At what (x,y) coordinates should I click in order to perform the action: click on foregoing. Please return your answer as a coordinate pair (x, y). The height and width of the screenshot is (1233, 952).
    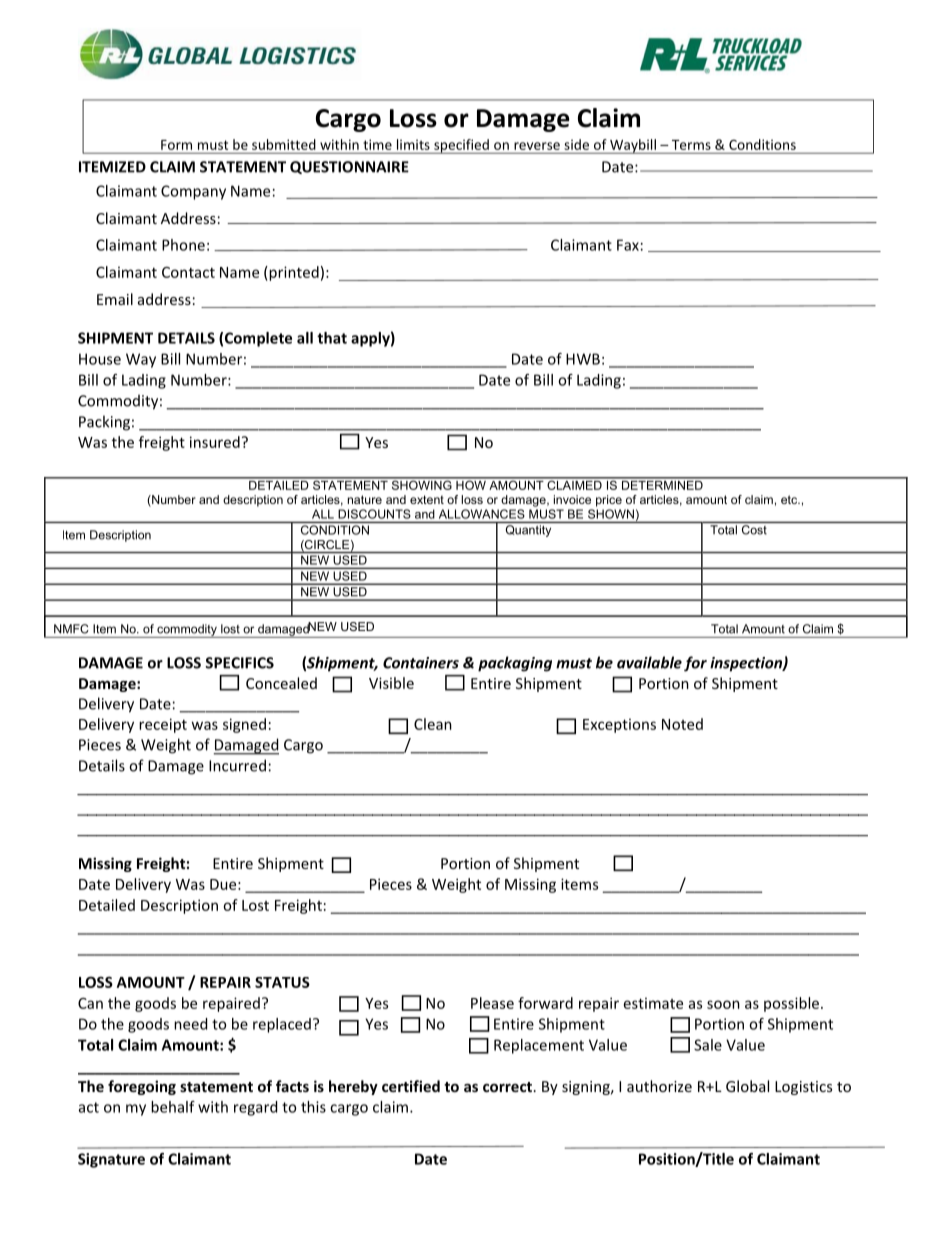
    Looking at the image, I should click on (142, 1087).
